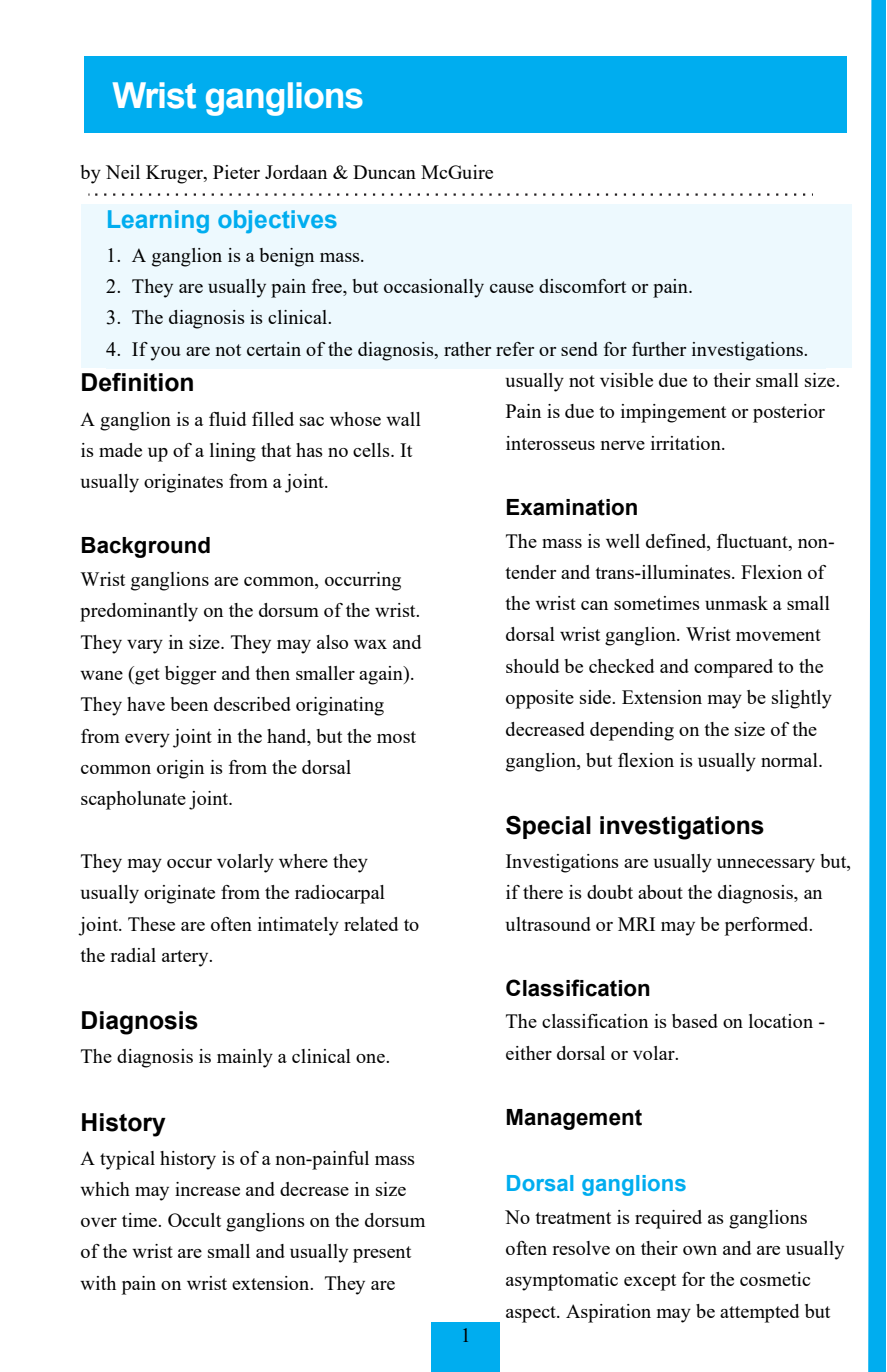  I want to click on lining, so click(233, 452).
